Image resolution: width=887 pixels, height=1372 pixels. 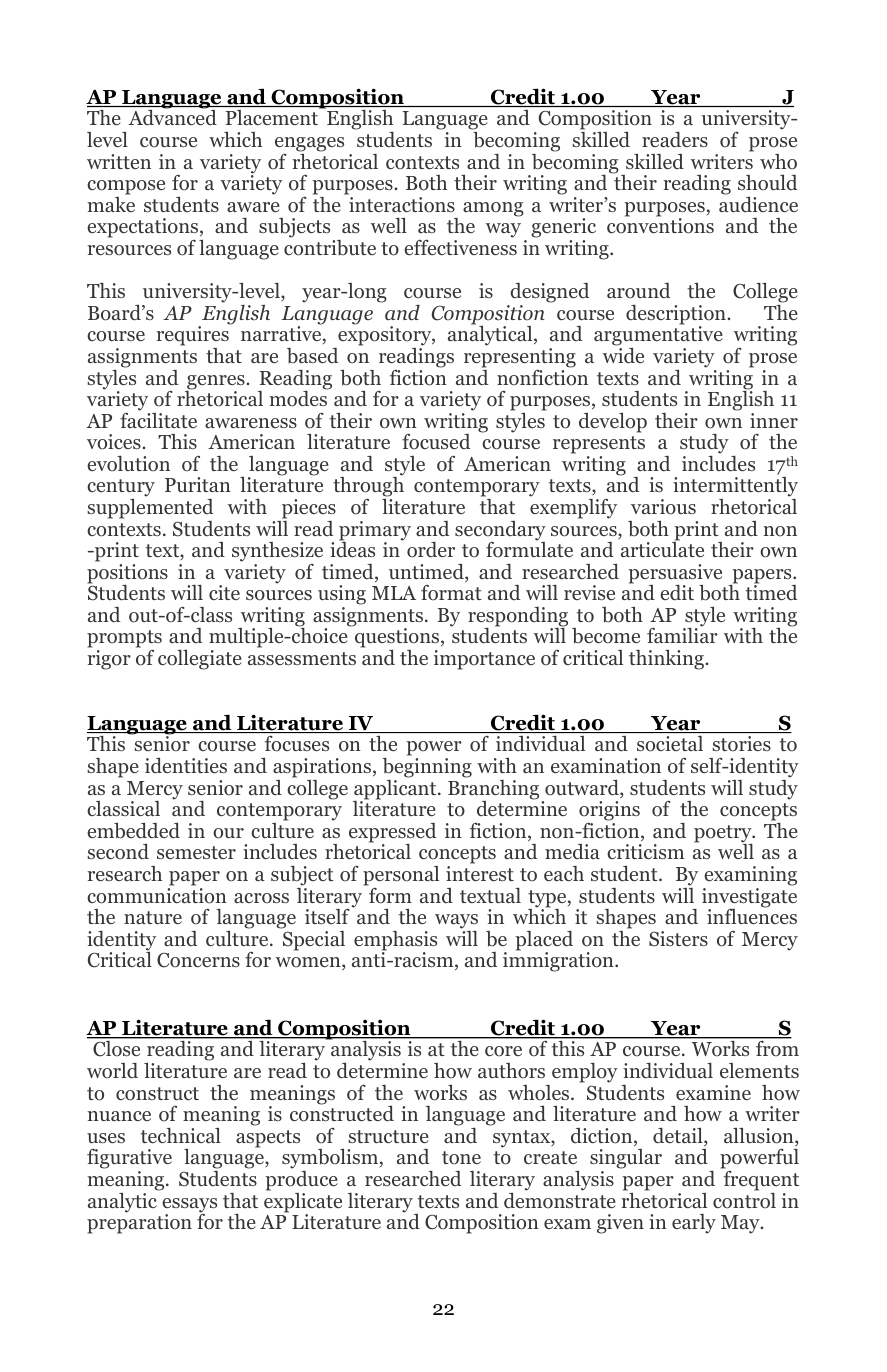 What do you see at coordinates (126, 187) in the document?
I see `compose` at bounding box center [126, 187].
